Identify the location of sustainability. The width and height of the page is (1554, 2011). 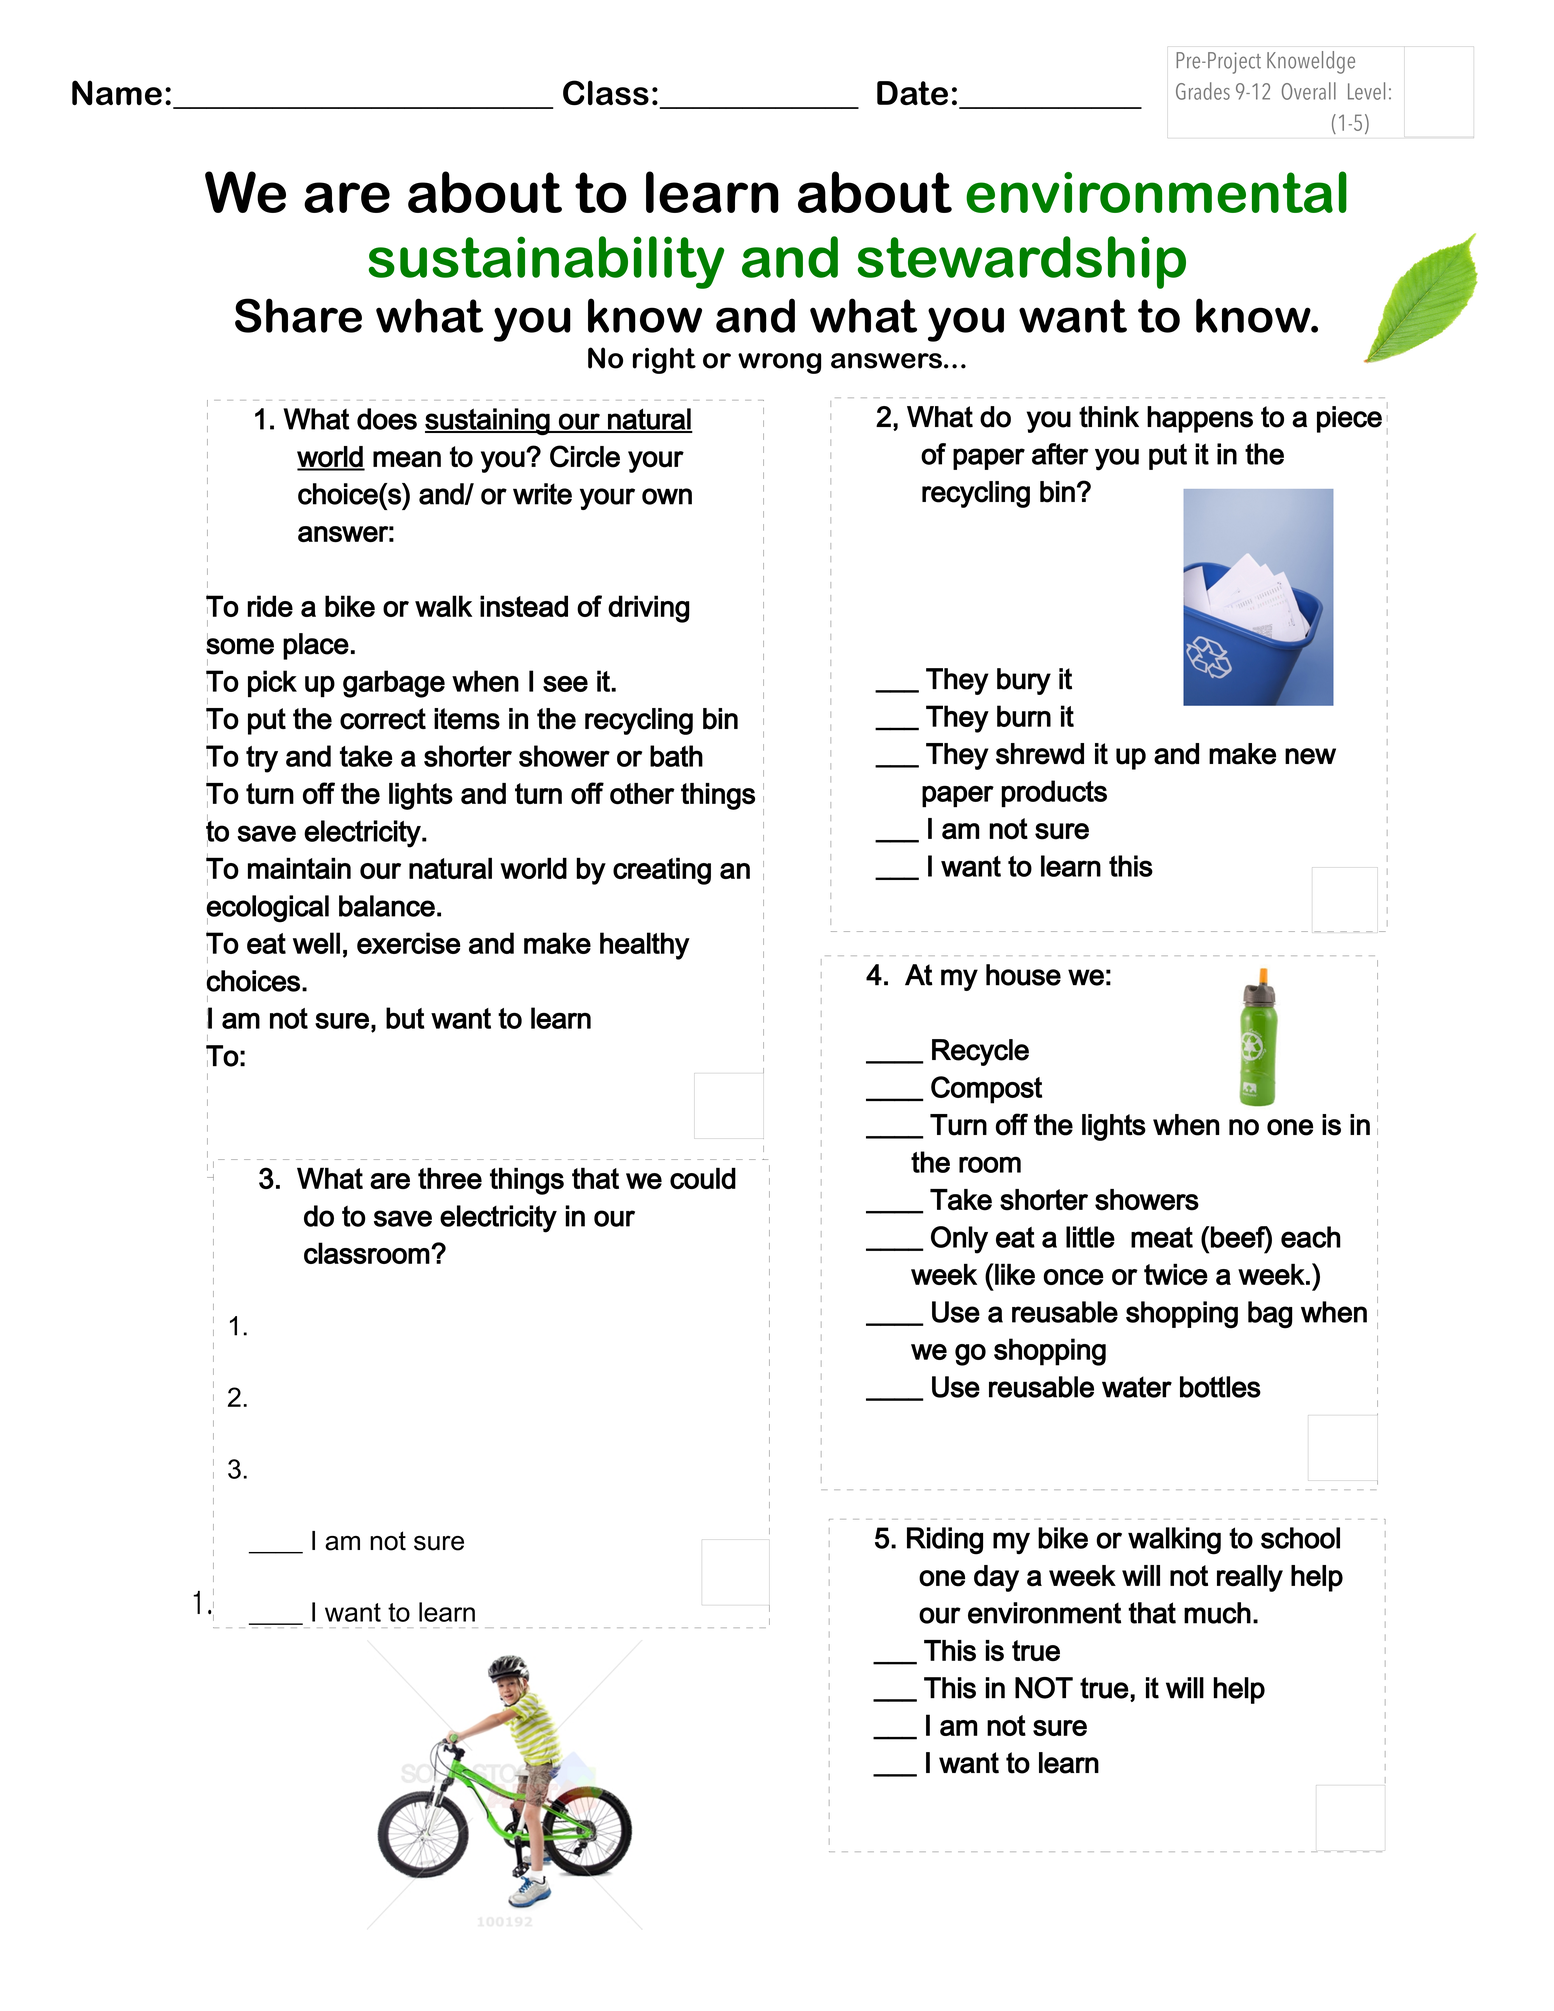
(546, 262).
